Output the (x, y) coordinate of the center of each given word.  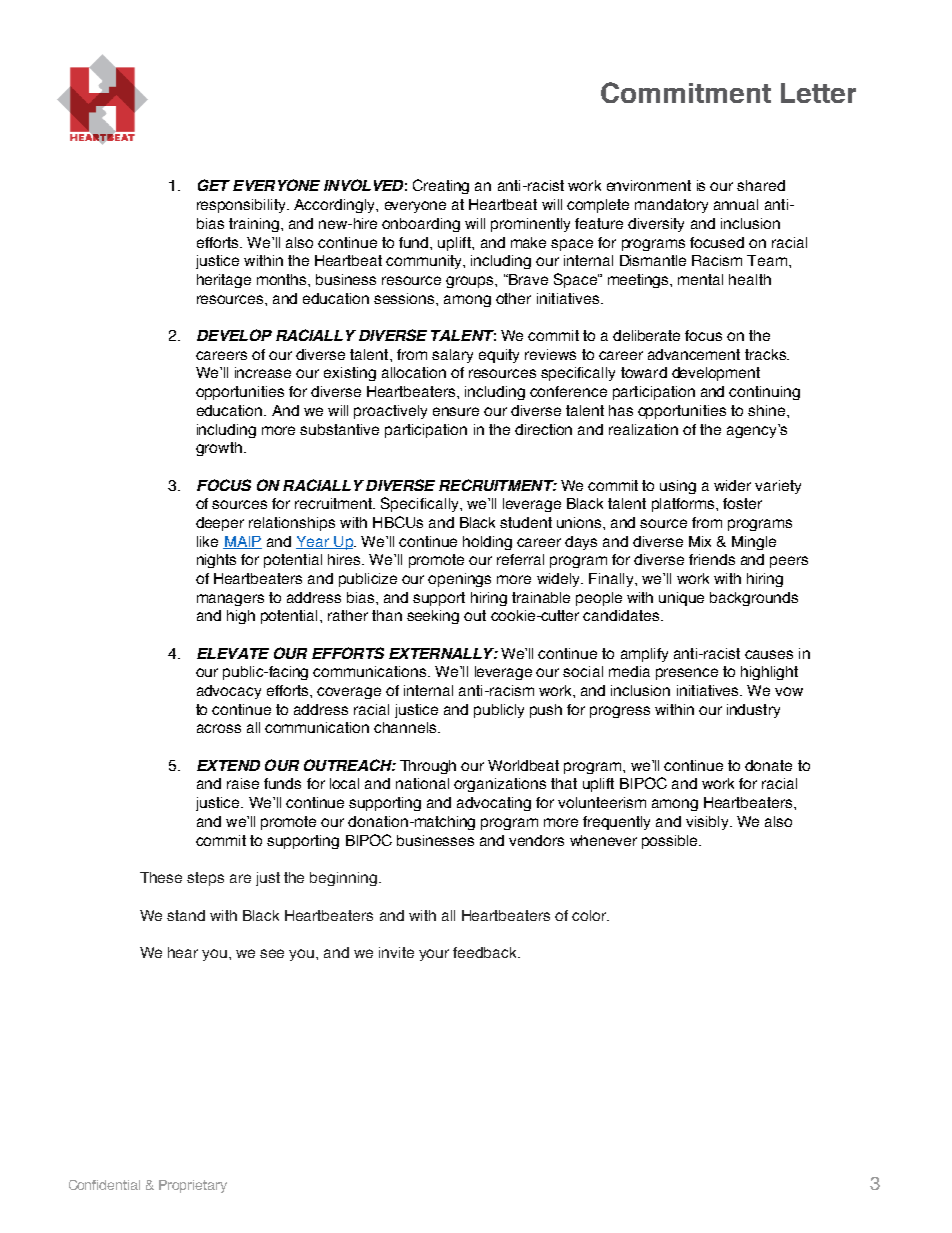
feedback (486, 952)
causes (769, 654)
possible (671, 842)
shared (761, 185)
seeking (433, 617)
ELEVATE (233, 653)
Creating (441, 186)
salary (452, 356)
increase (263, 372)
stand (186, 915)
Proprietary (193, 1186)
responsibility (242, 206)
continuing (764, 393)
